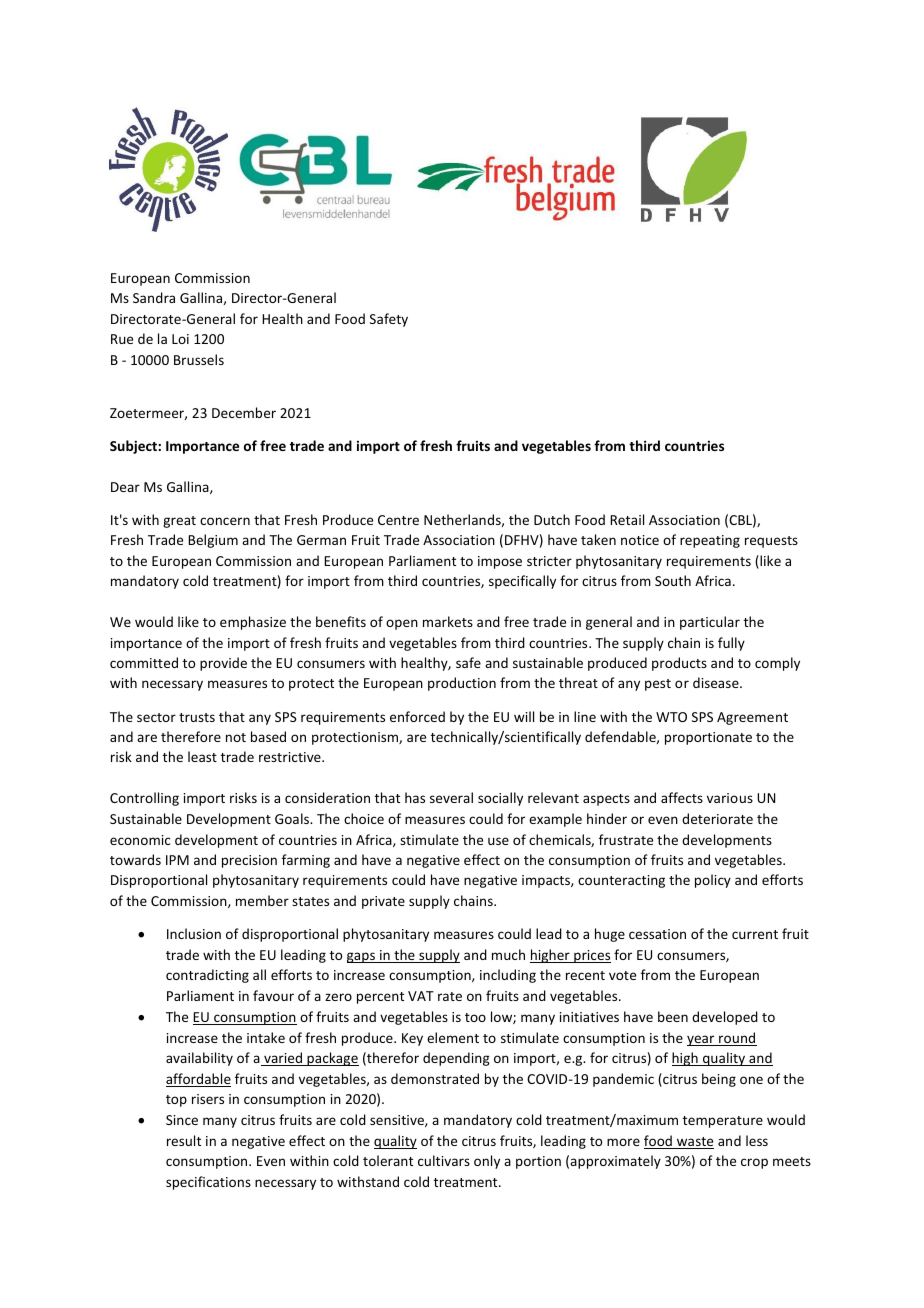 The image size is (924, 1308). Describe the element at coordinates (444, 1160) in the image. I see `cultivars` at that location.
